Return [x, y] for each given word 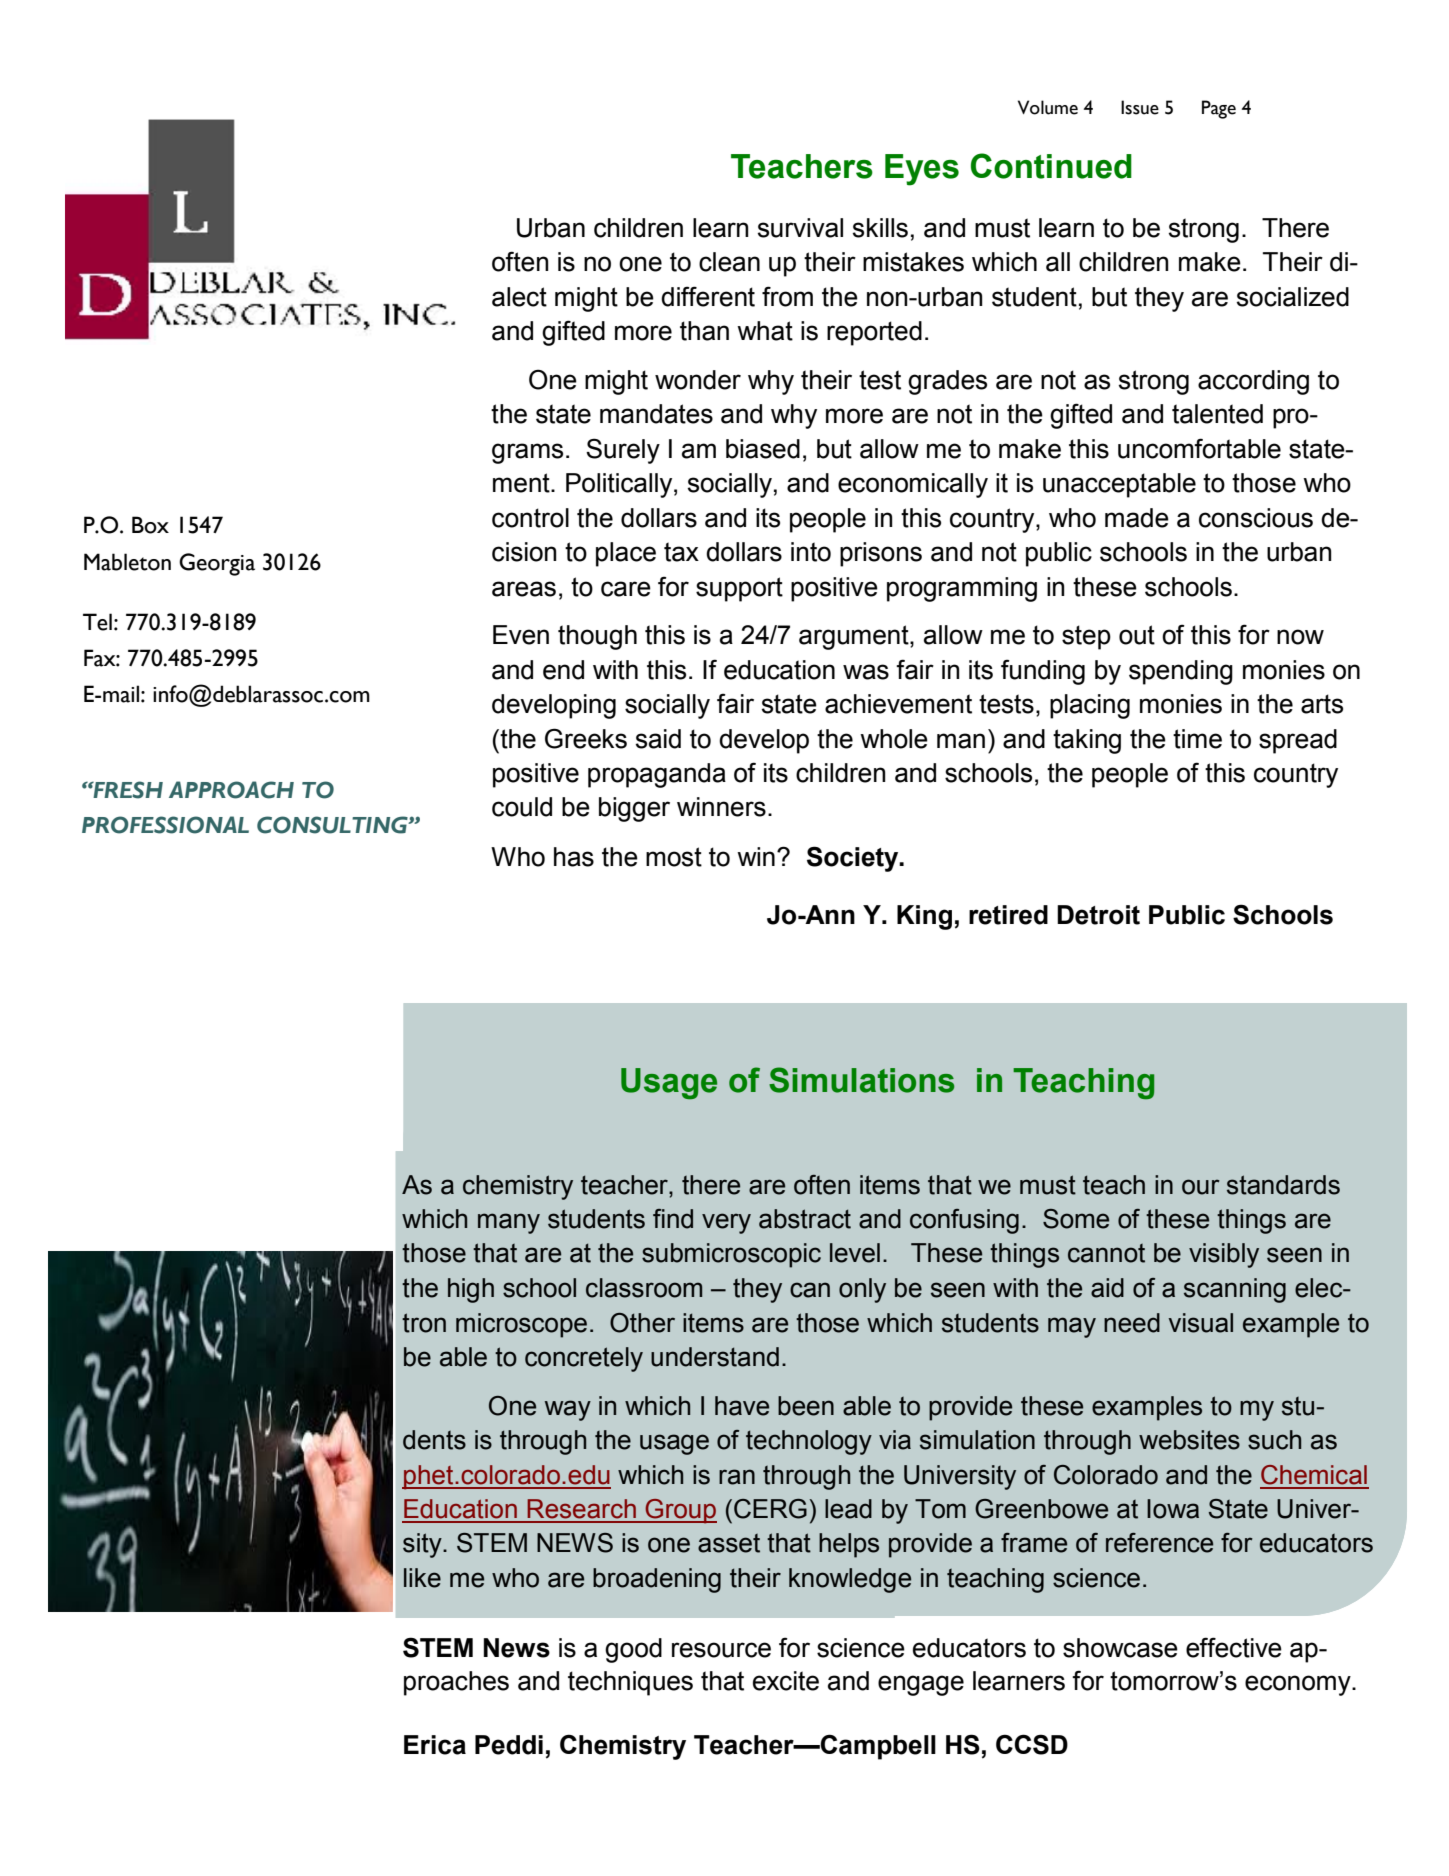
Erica [435, 1745]
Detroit [1098, 915]
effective [1234, 1647]
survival [800, 228]
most [674, 857]
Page [1219, 109]
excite [786, 1681]
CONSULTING [333, 825]
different [708, 296]
